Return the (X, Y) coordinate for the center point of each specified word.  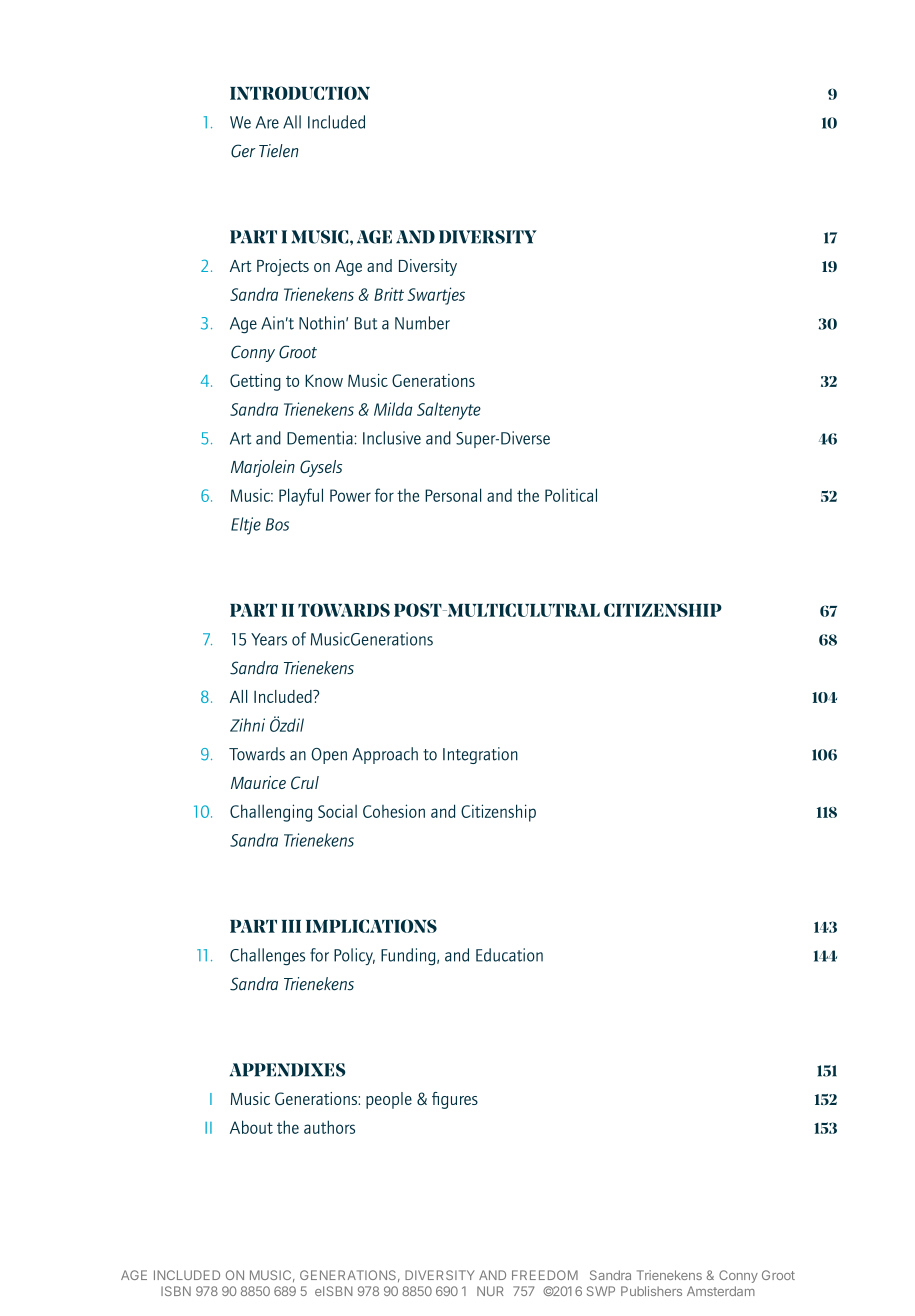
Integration (480, 755)
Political (571, 495)
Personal (453, 495)
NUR (490, 1291)
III (291, 926)
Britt (389, 294)
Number (422, 323)
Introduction (300, 93)
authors (329, 1127)
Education (509, 955)
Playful (301, 497)
